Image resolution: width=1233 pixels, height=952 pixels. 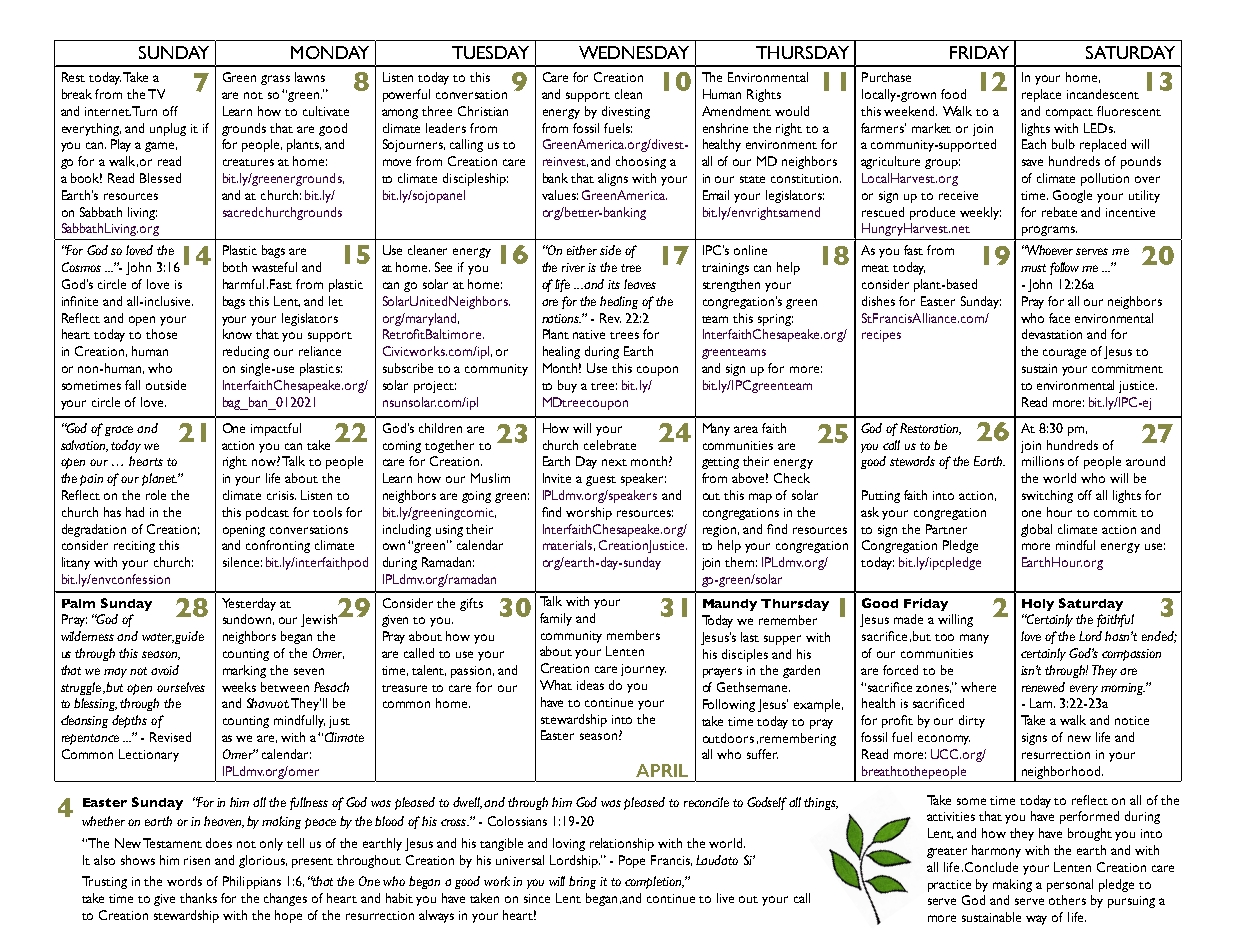 I want to click on role, so click(x=156, y=495).
